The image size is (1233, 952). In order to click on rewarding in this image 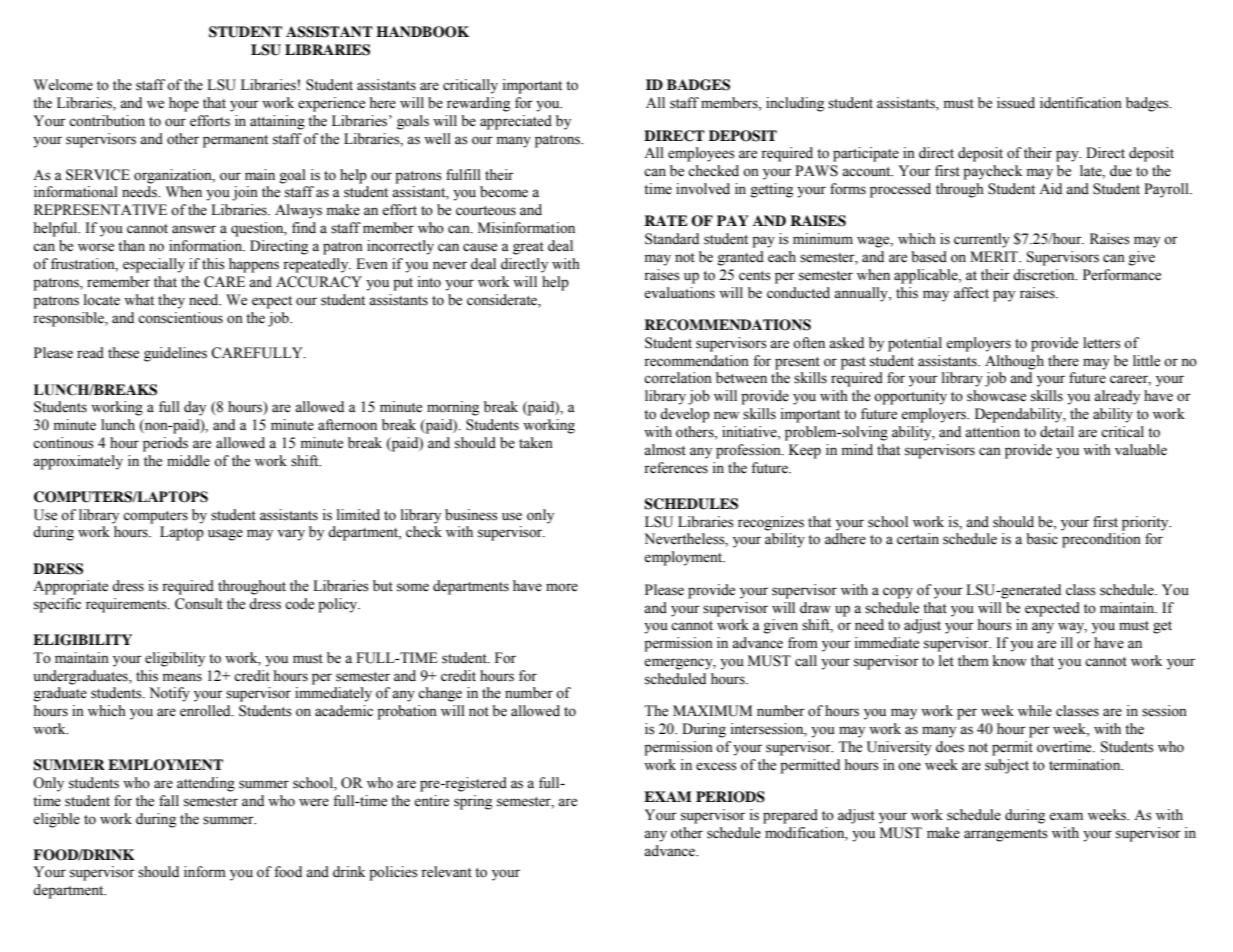, I will do `click(478, 104)`.
